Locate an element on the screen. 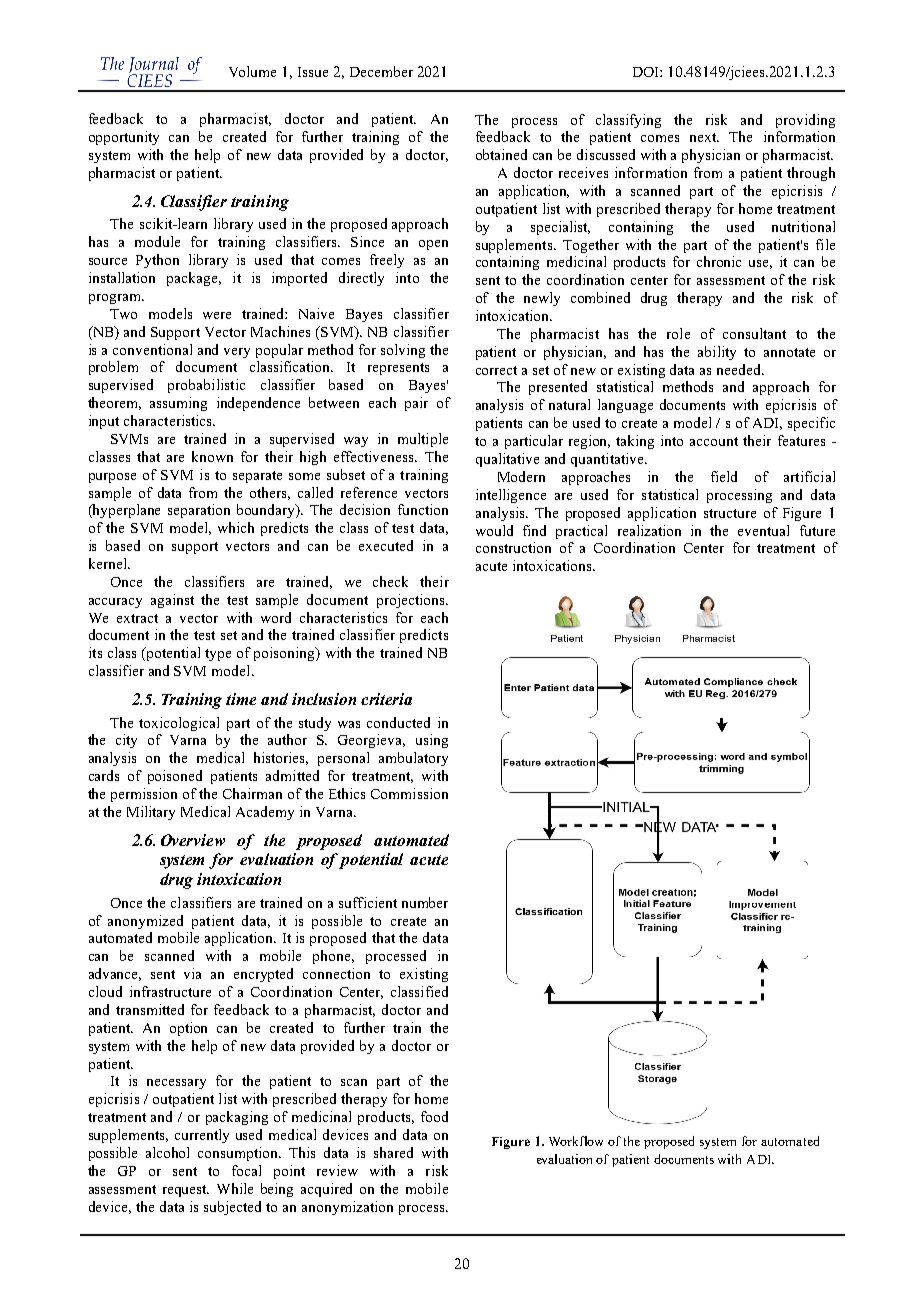 The height and width of the screenshot is (1308, 924). number is located at coordinates (425, 902).
